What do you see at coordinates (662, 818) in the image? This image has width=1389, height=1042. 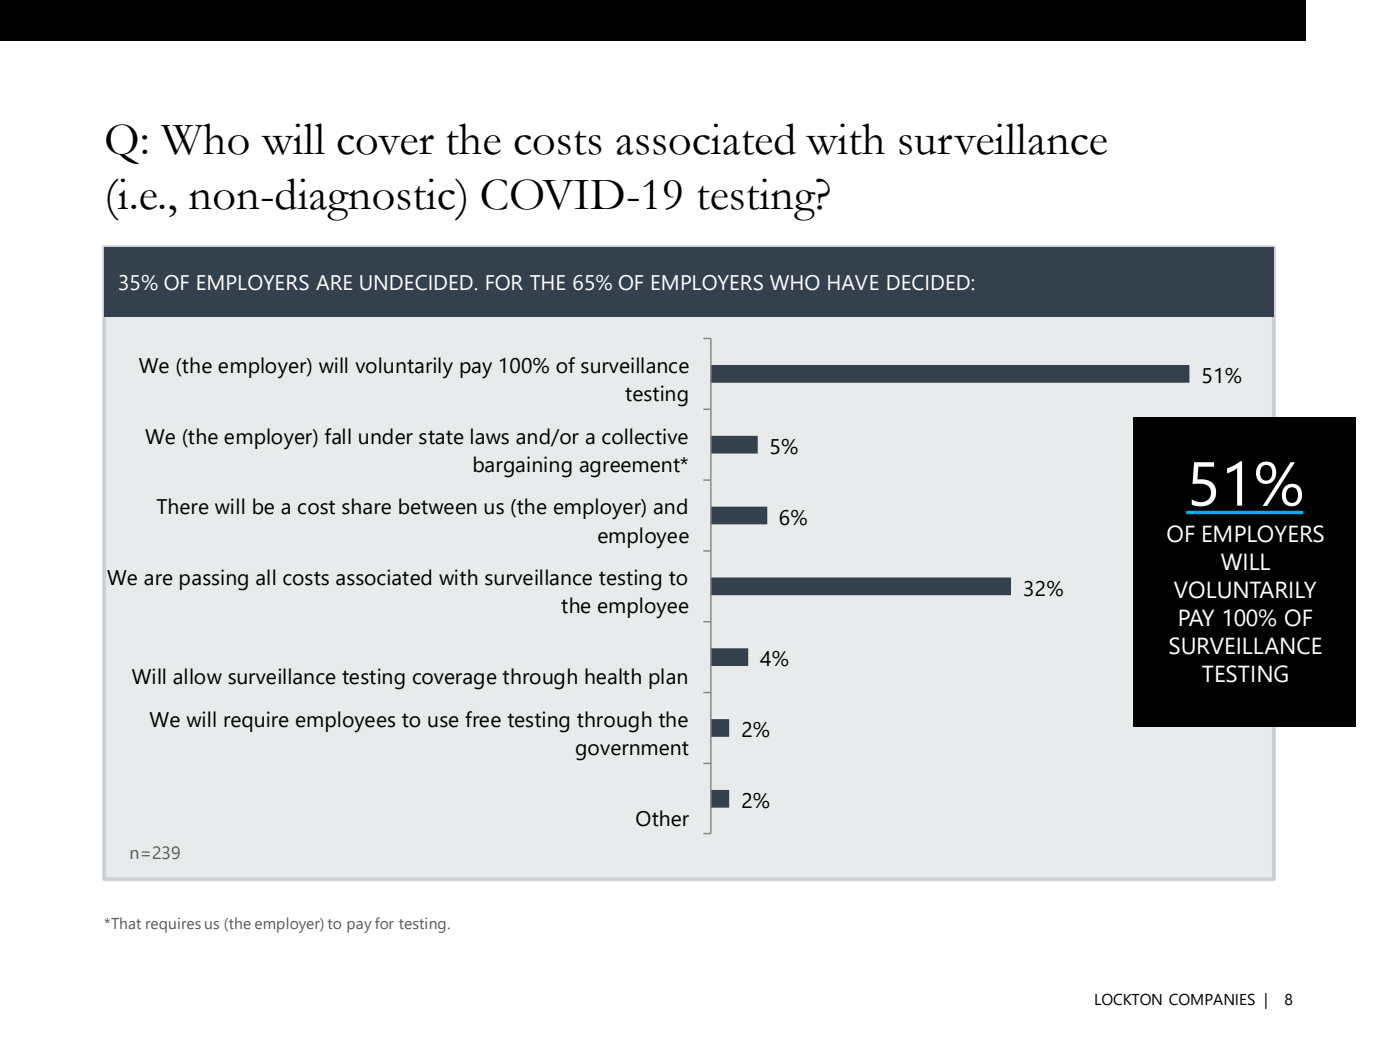 I see `Other` at bounding box center [662, 818].
